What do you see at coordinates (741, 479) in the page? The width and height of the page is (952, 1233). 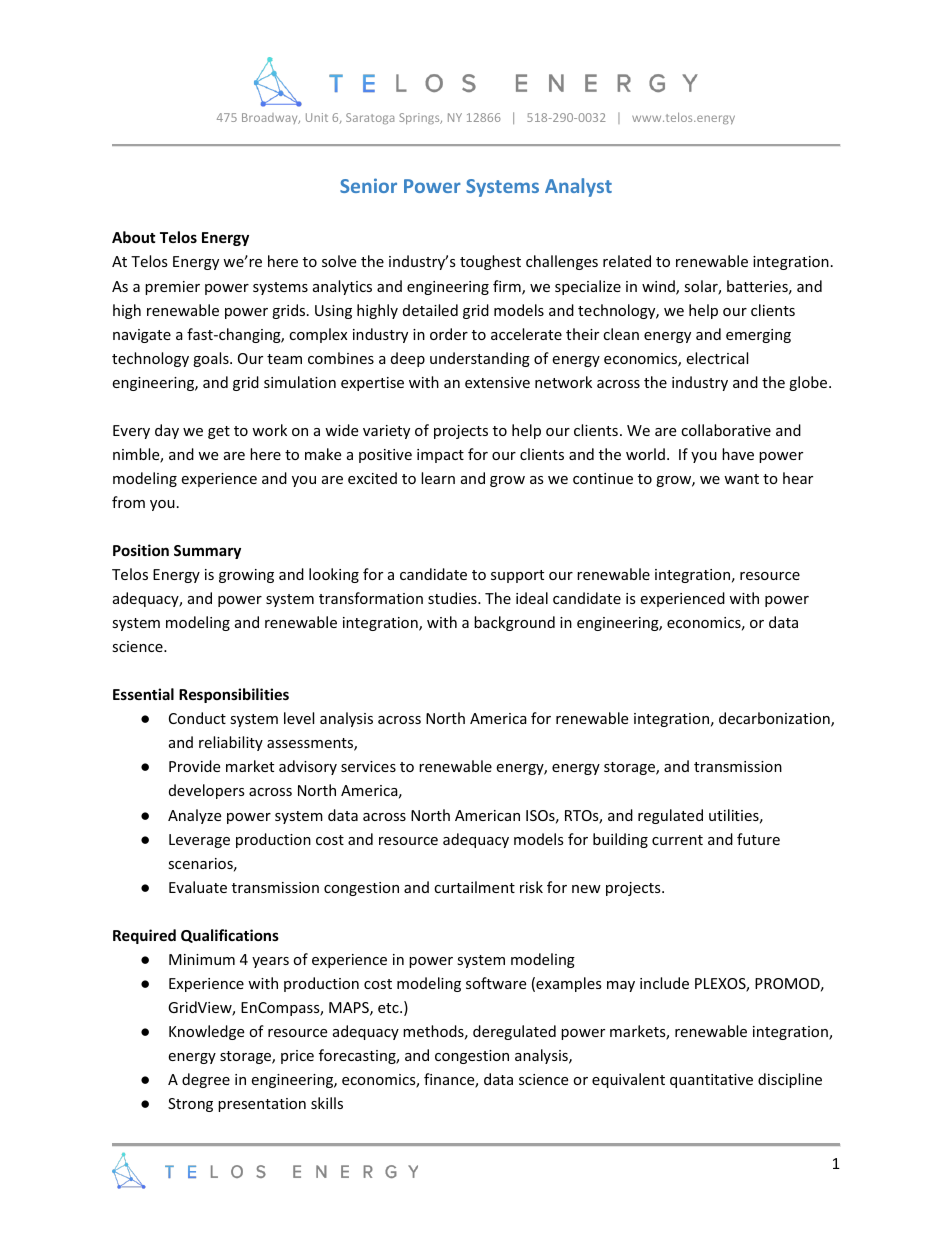 I see `want` at bounding box center [741, 479].
